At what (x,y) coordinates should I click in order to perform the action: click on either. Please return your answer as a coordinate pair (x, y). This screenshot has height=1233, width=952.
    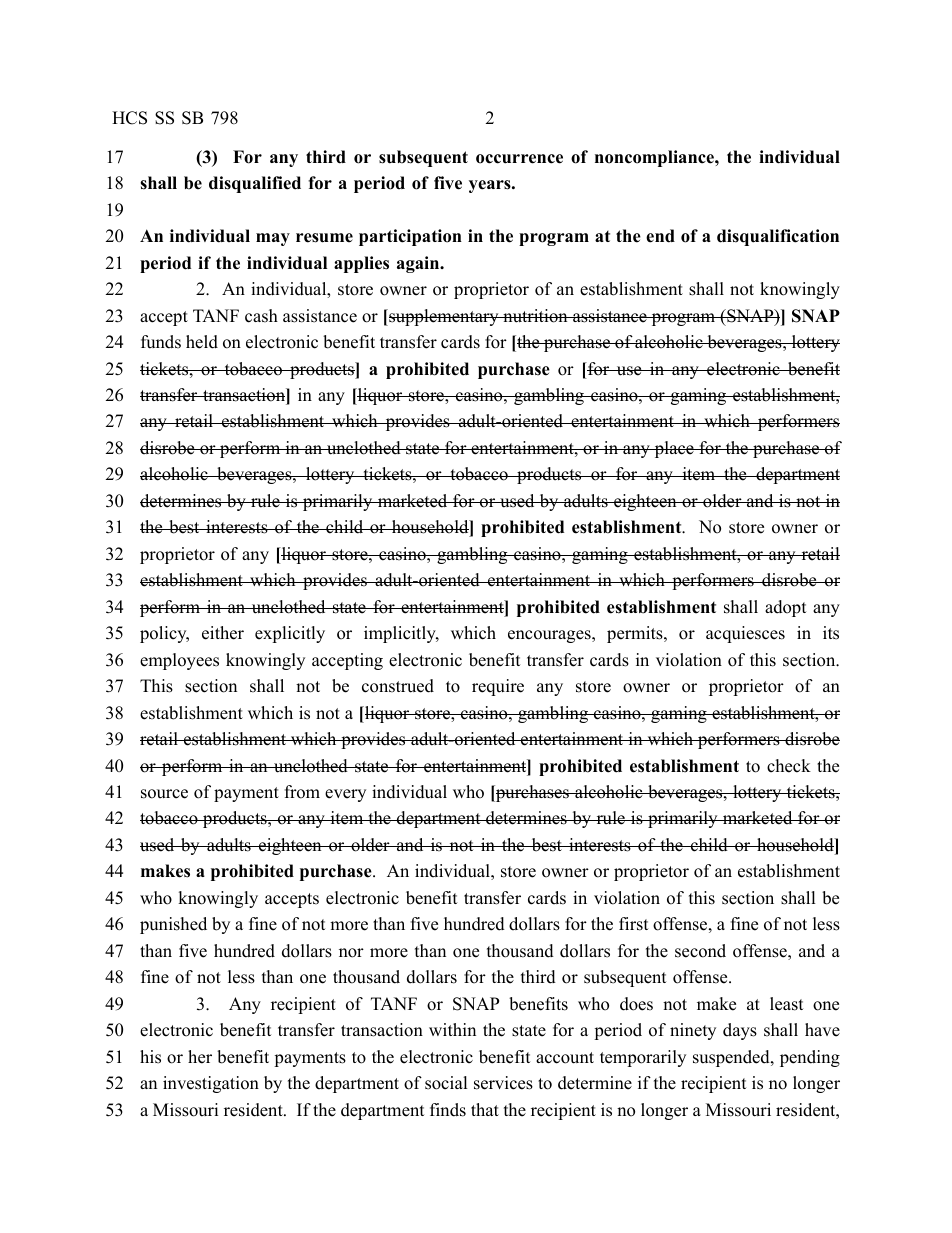
    Looking at the image, I should click on (223, 633).
